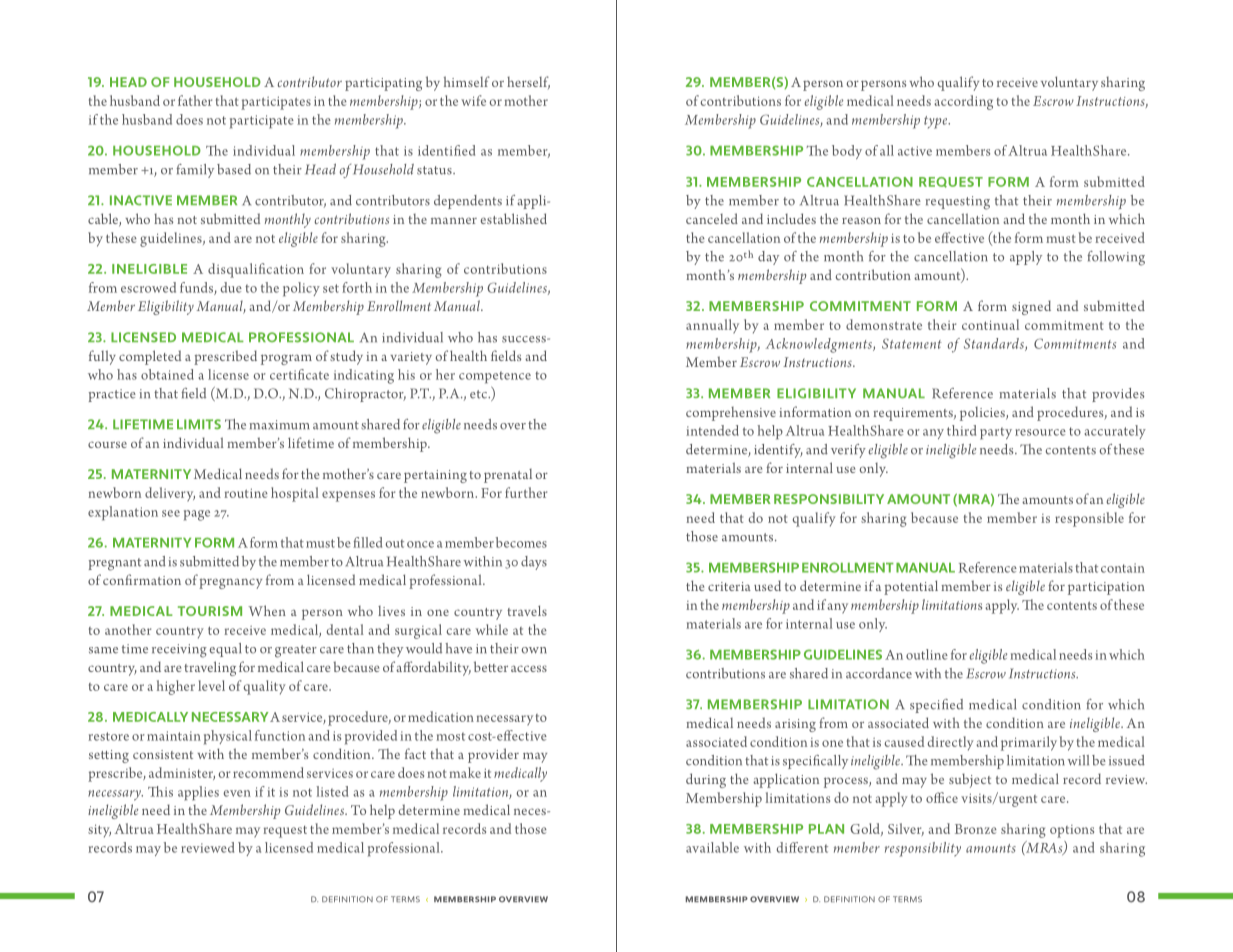 This image has height=952, width=1233. Describe the element at coordinates (195, 100) in the image. I see `father` at that location.
